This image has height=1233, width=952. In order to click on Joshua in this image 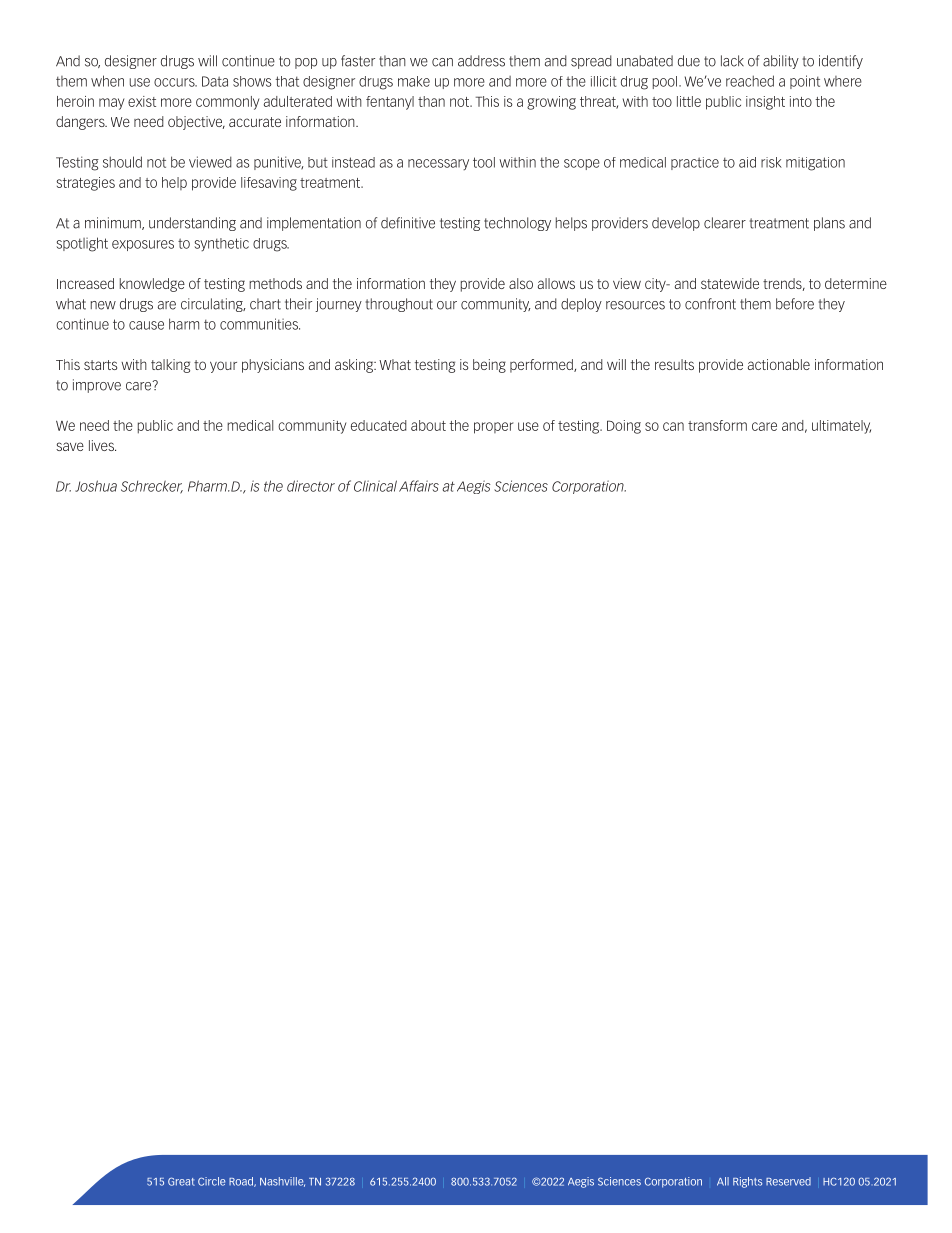, I will do `click(96, 486)`.
